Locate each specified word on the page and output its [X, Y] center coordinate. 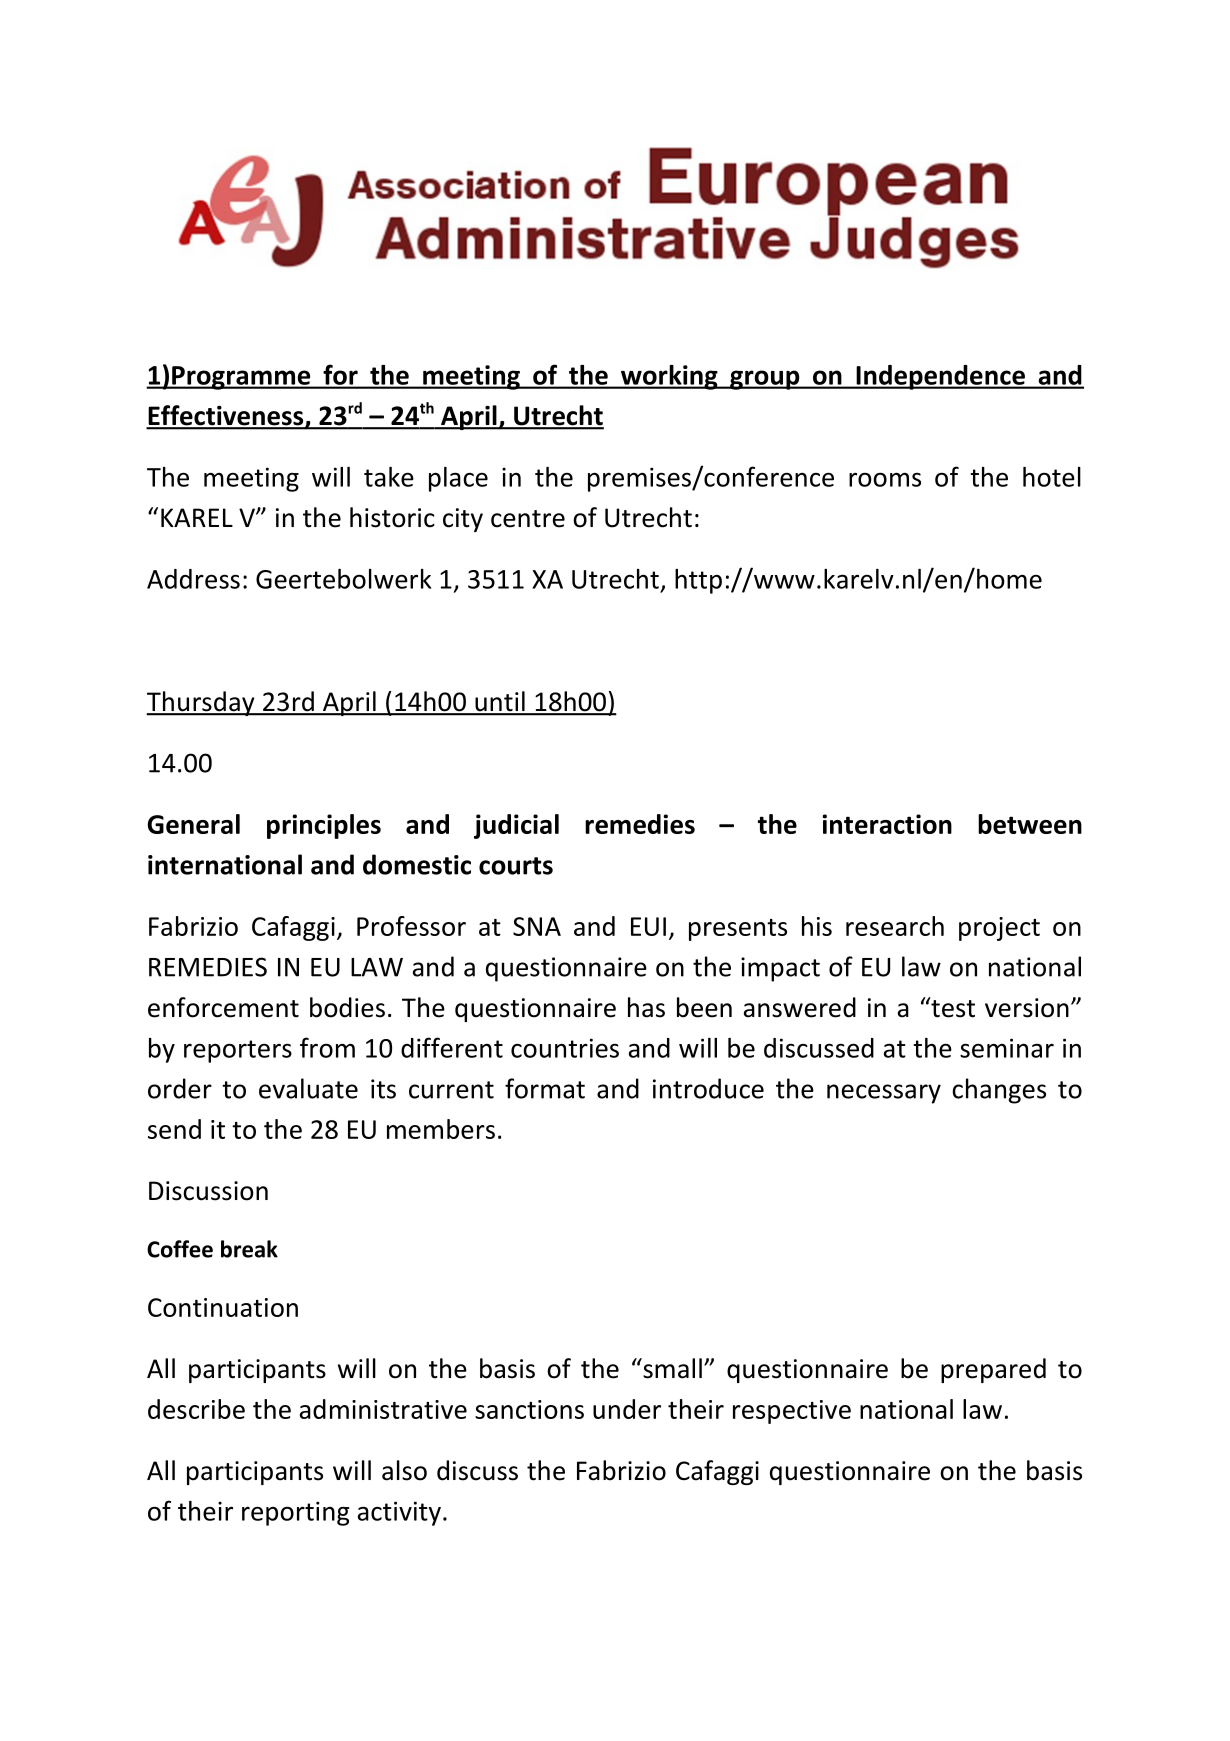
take [389, 477]
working [669, 377]
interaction [887, 824]
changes [999, 1091]
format [545, 1088]
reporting [295, 1513]
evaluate [308, 1088]
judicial [516, 826]
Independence [940, 377]
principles [324, 826]
